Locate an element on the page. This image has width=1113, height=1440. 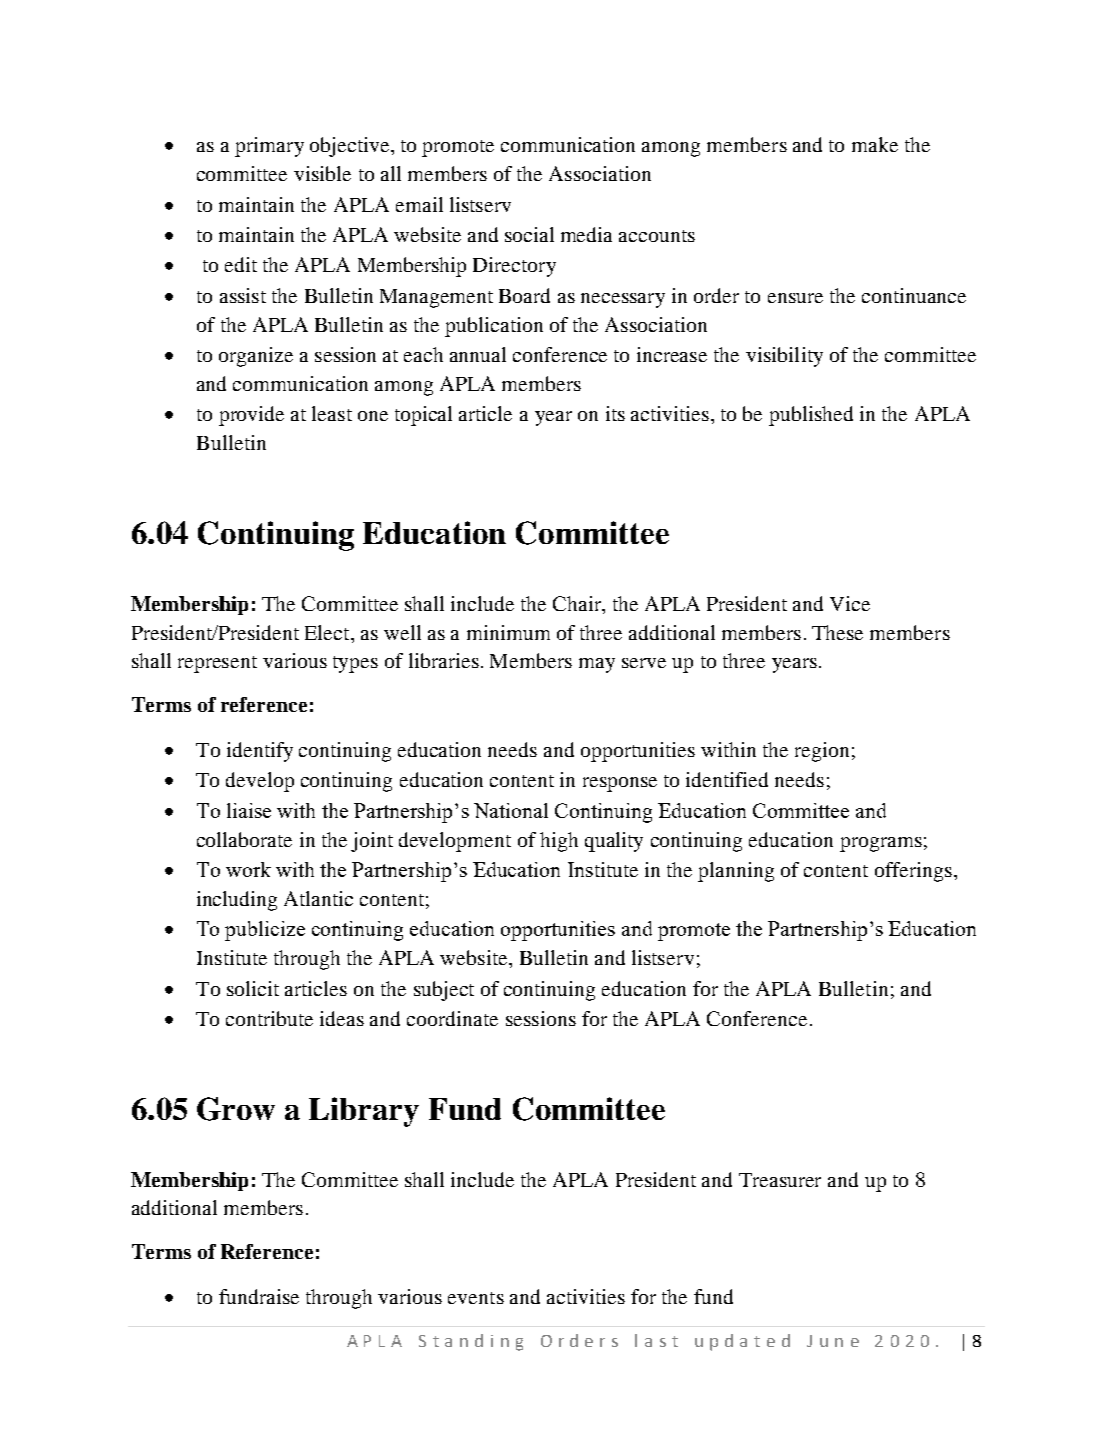
Vice is located at coordinates (850, 603).
